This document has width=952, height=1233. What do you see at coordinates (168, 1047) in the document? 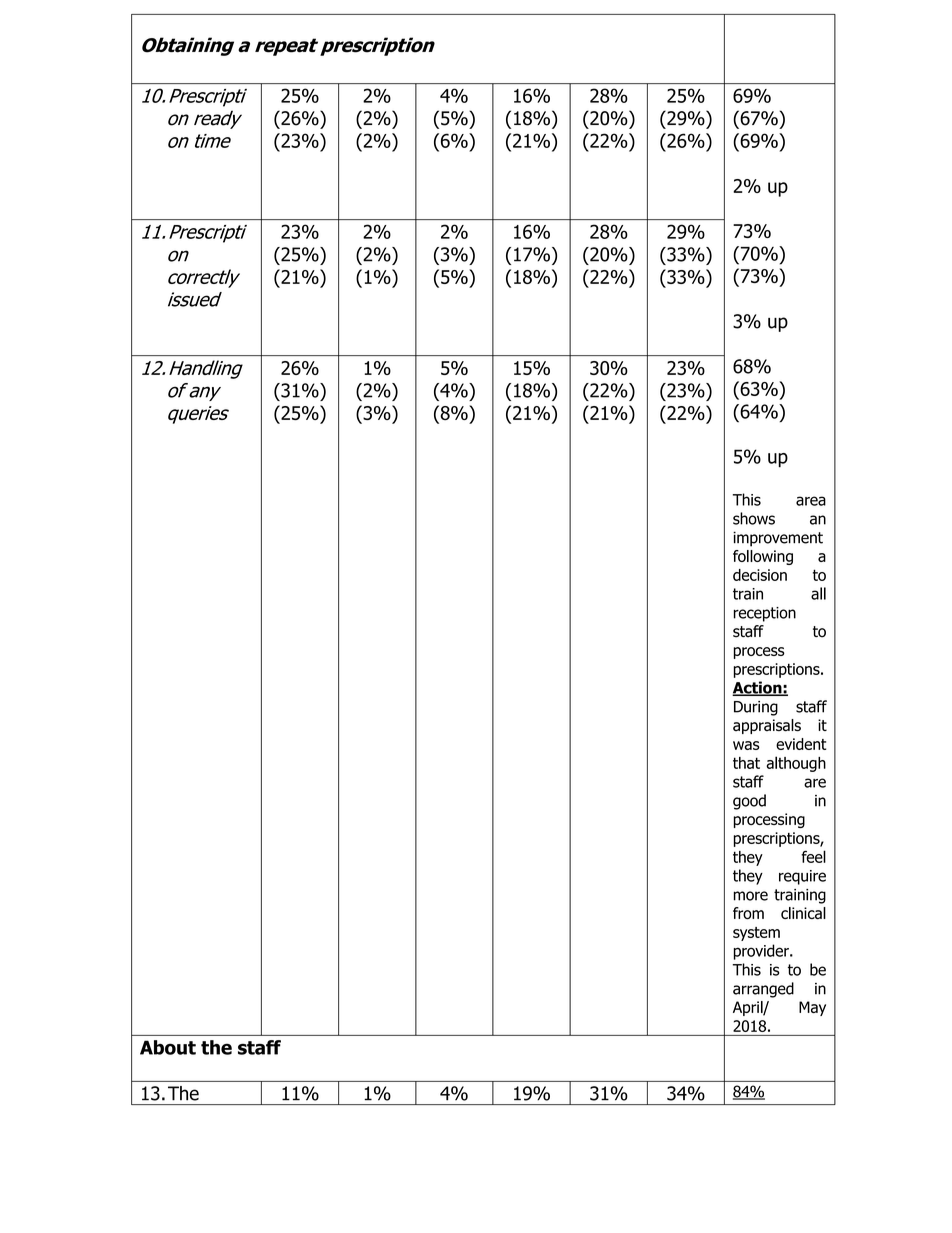
I see `About` at bounding box center [168, 1047].
